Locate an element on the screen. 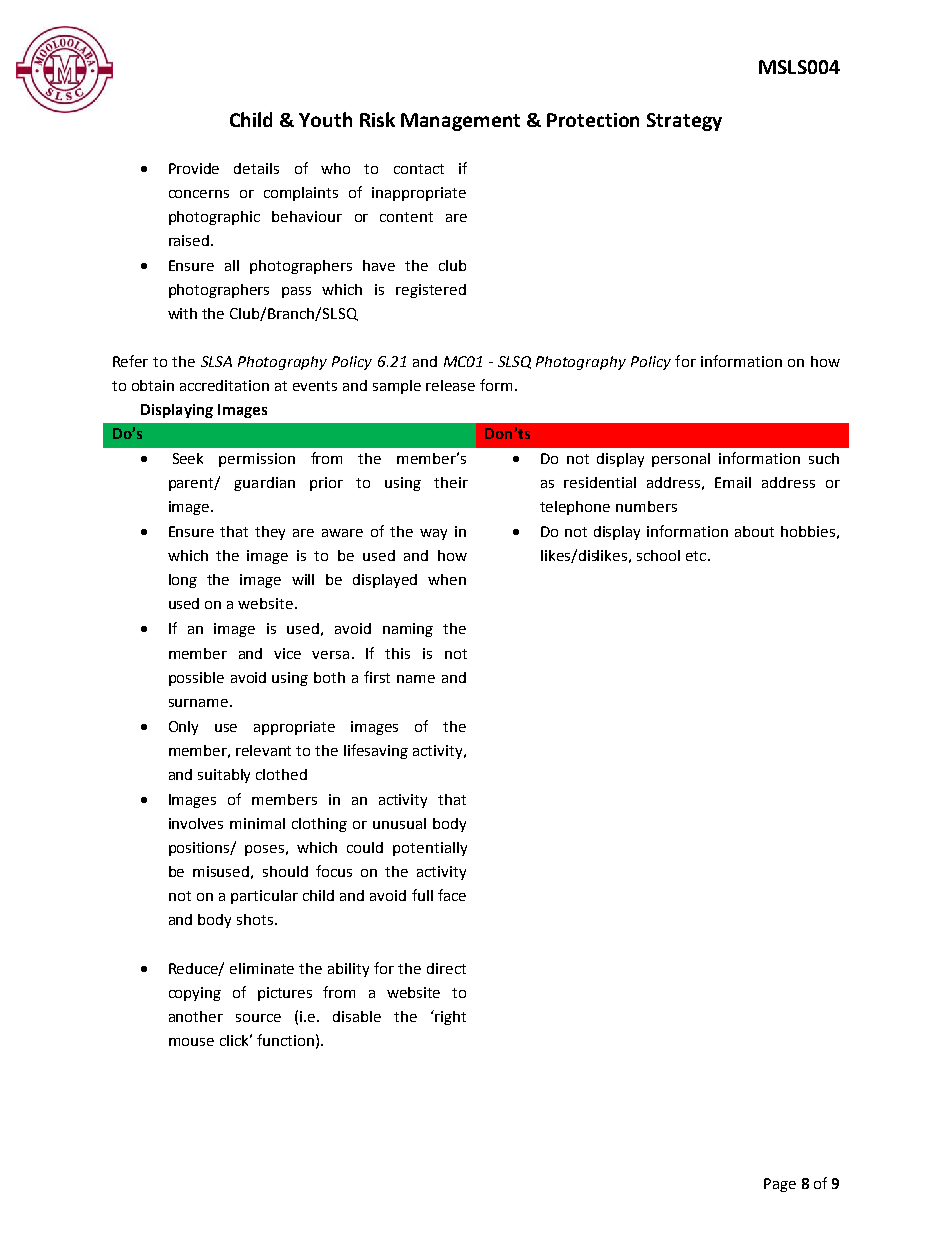 This screenshot has width=952, height=1233. possible is located at coordinates (196, 679).
